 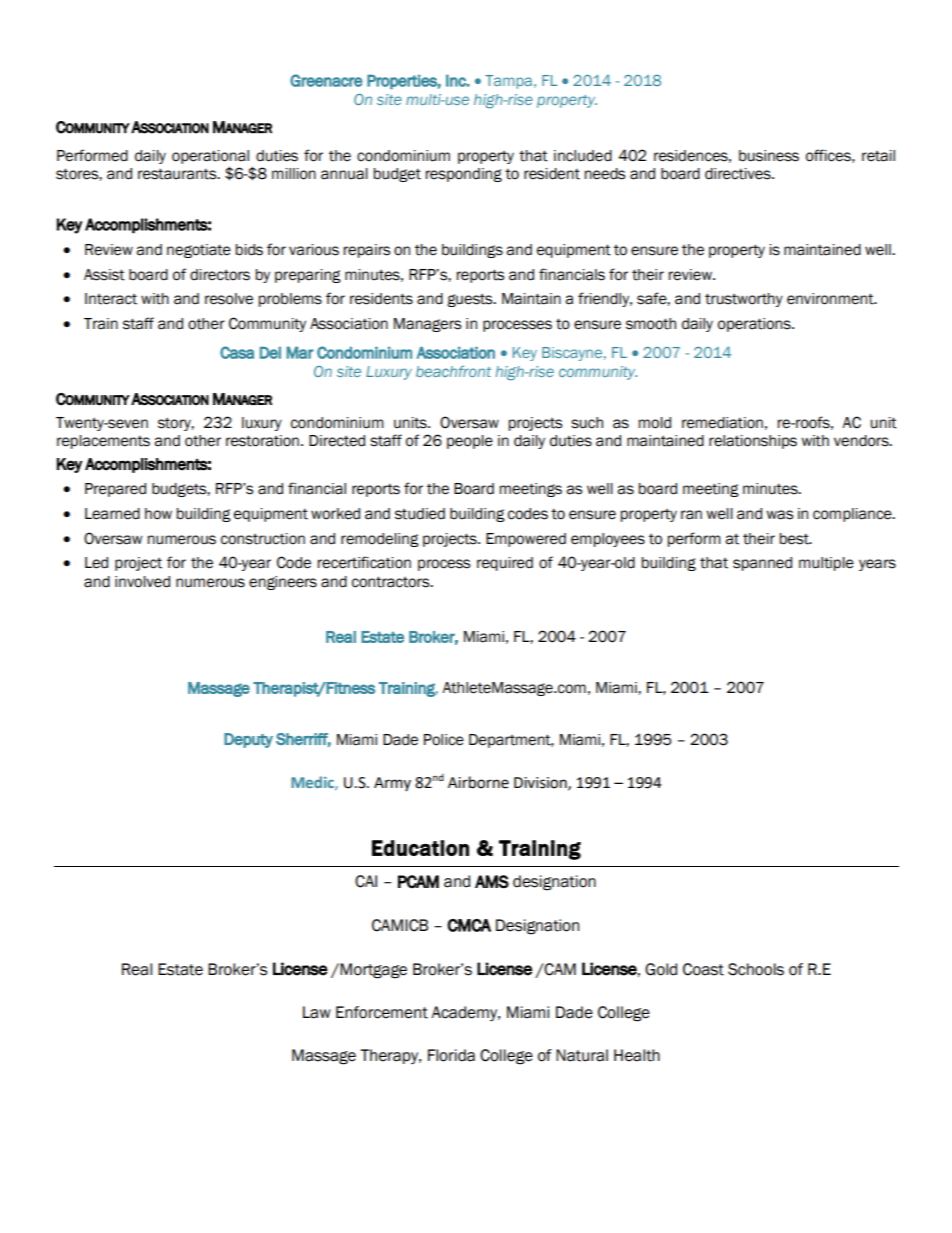 What do you see at coordinates (210, 157) in the screenshot?
I see `operational` at bounding box center [210, 157].
